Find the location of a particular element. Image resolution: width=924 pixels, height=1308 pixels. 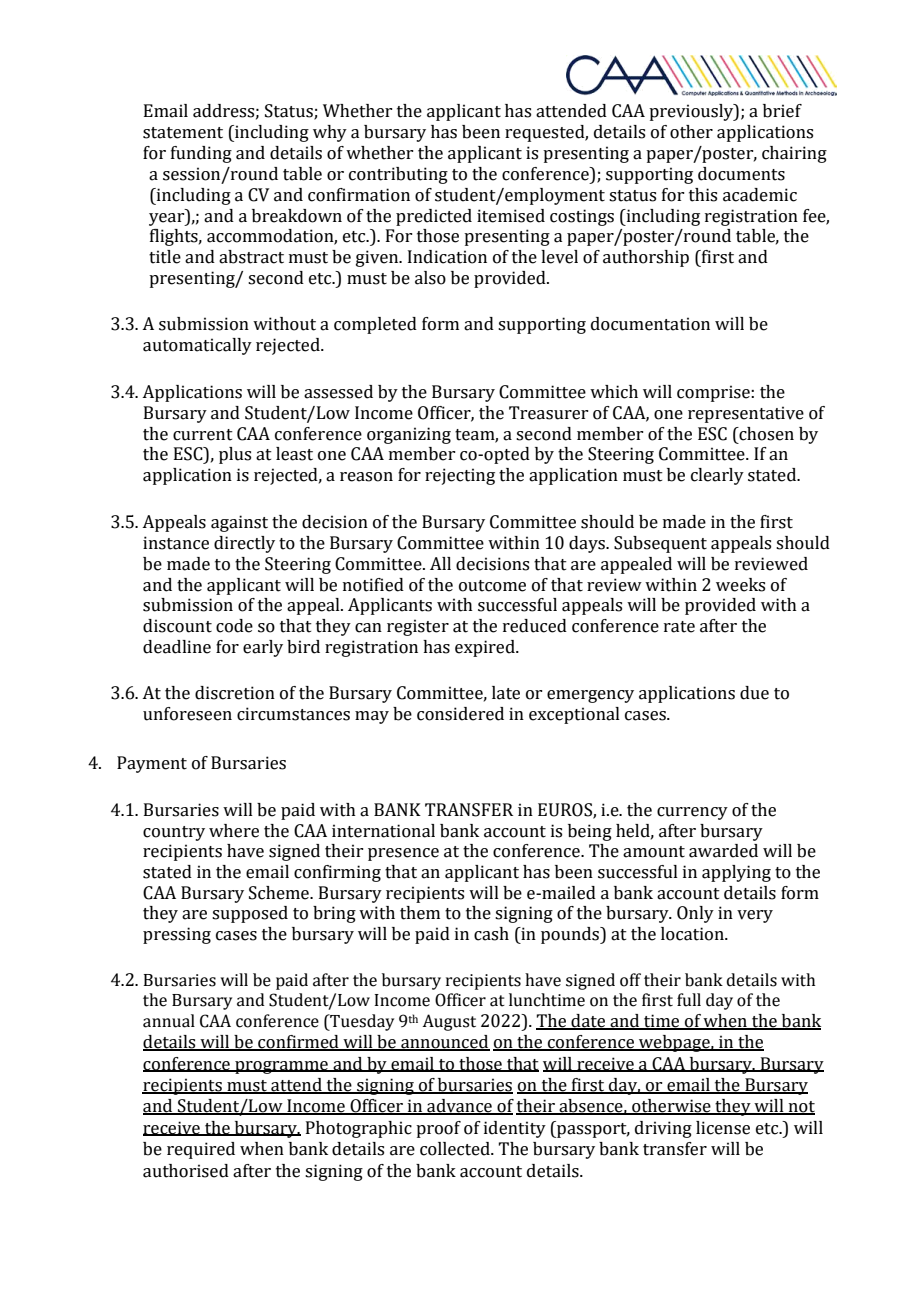

contributing is located at coordinates (398, 175).
